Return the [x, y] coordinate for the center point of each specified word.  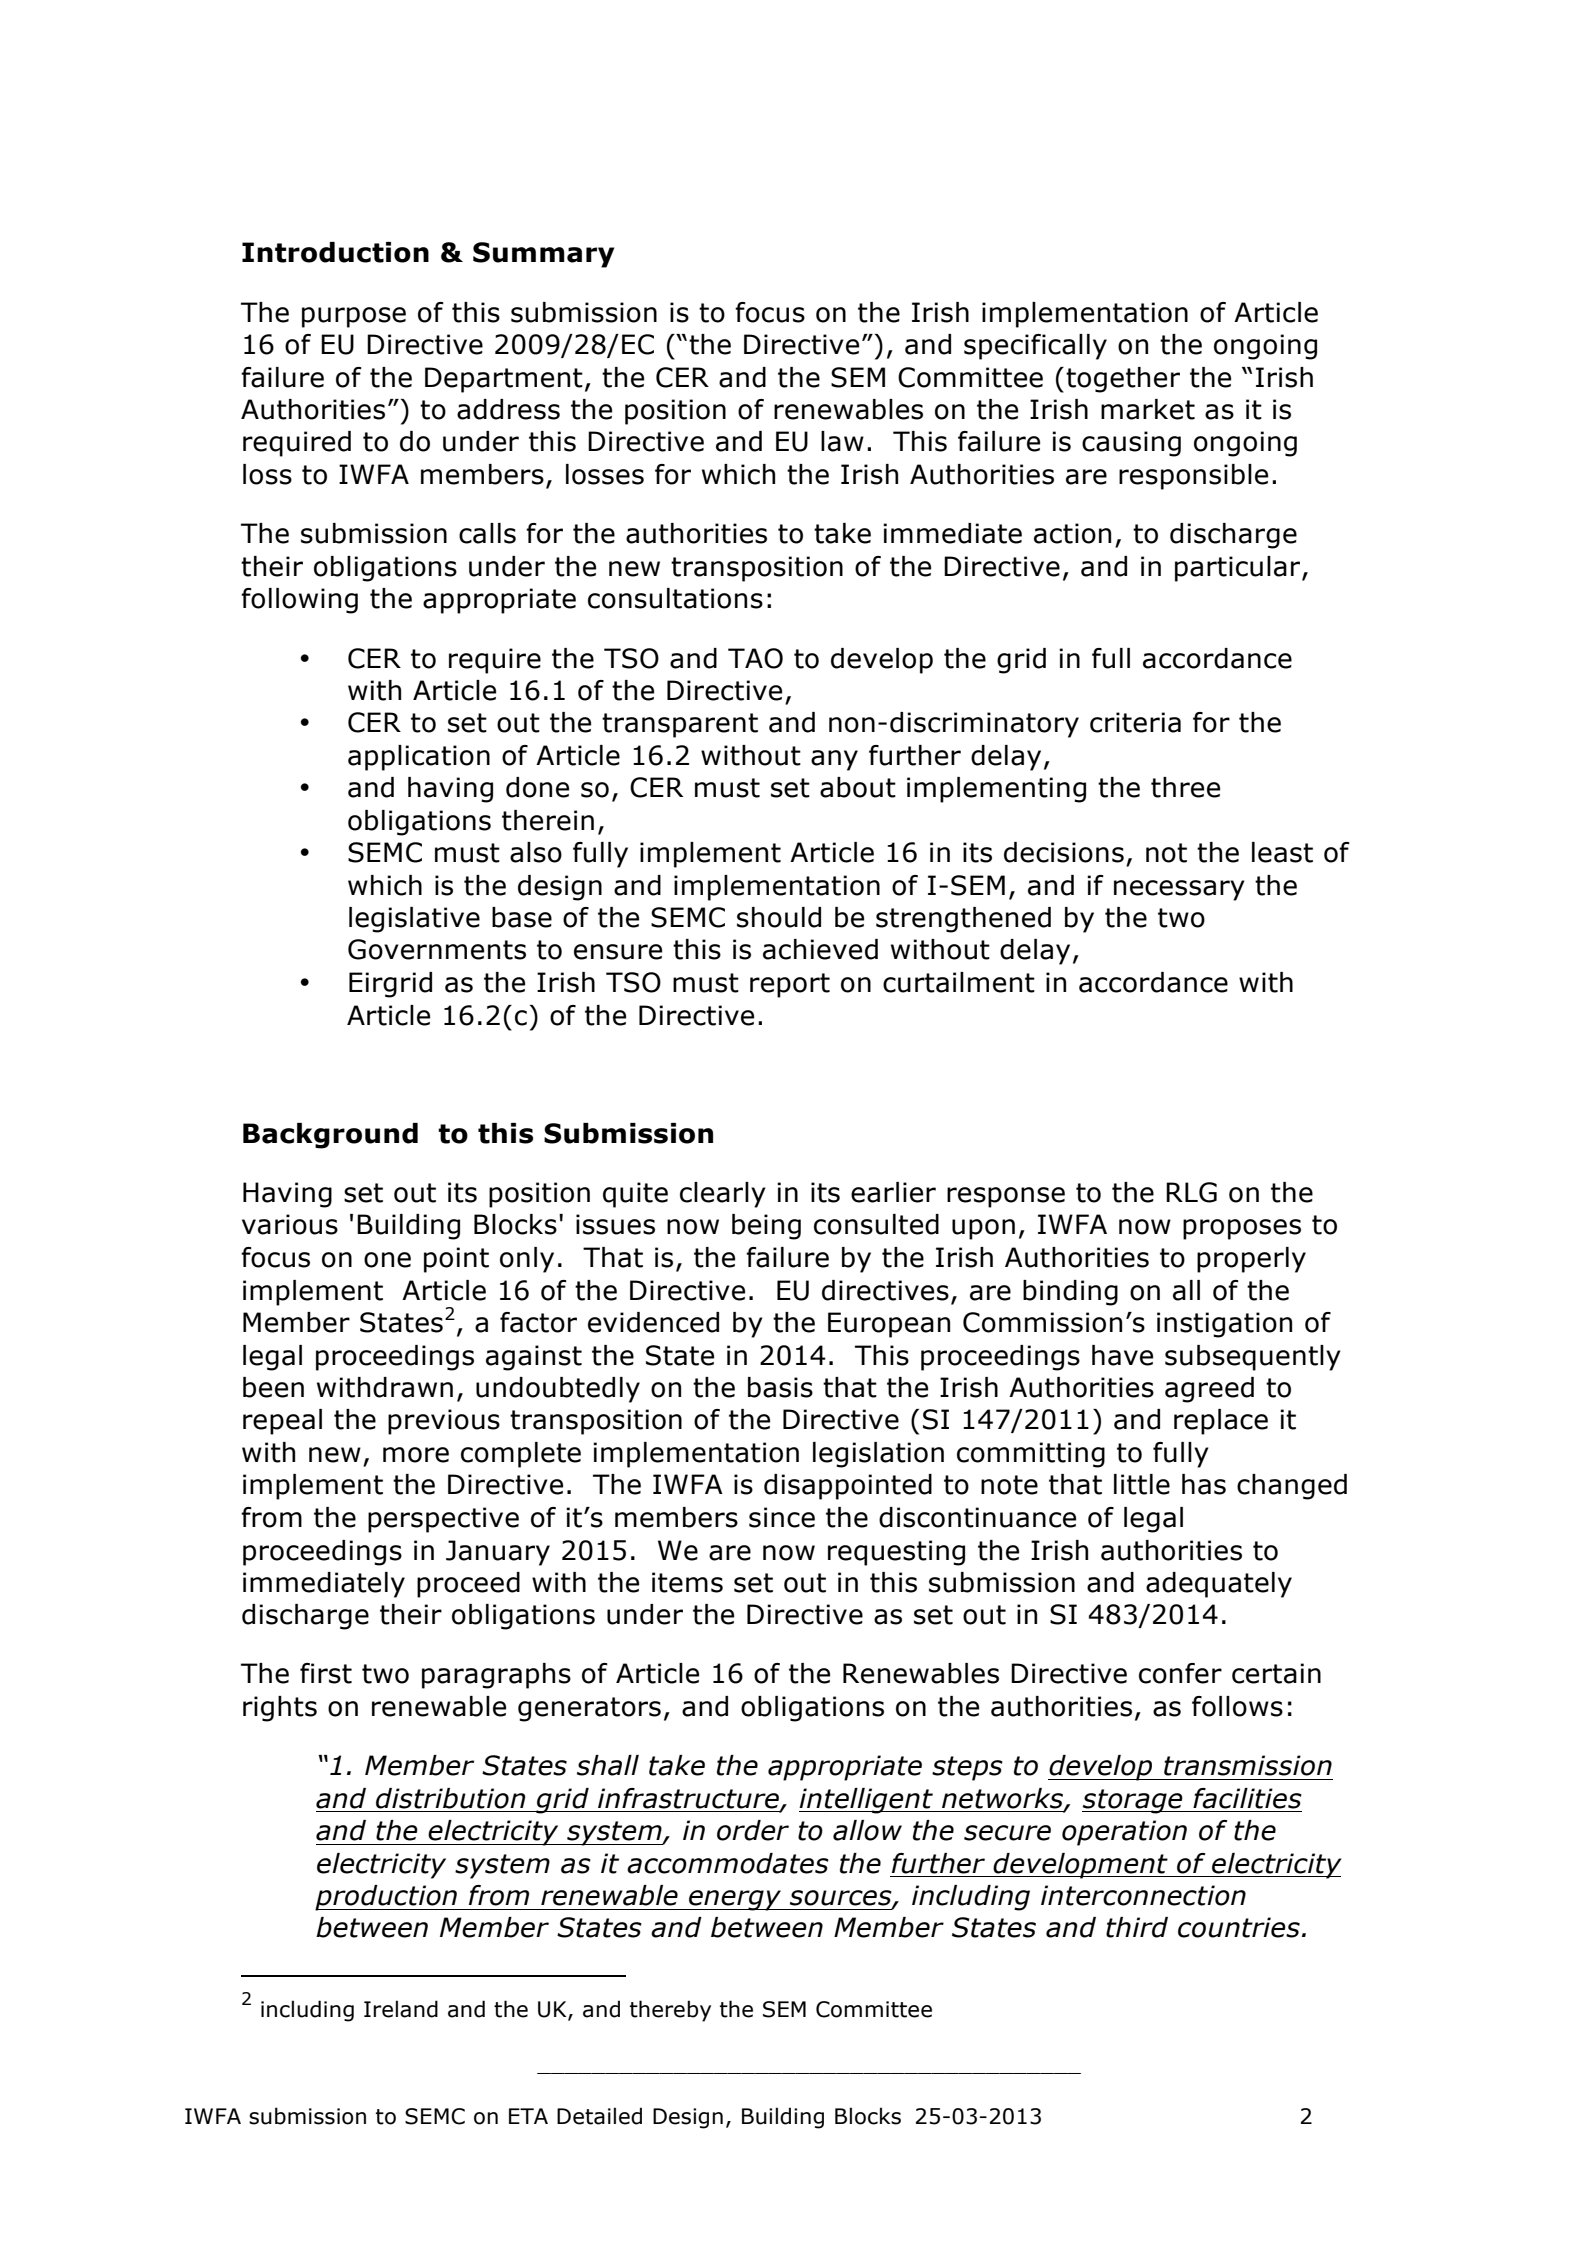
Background [330, 1136]
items [687, 1582]
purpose [354, 317]
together [1123, 380]
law [842, 441]
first [326, 1673]
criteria [1135, 722]
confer [1180, 1673]
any [834, 760]
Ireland [401, 2009]
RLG [1191, 1192]
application [419, 758]
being [766, 1227]
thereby [670, 2011]
